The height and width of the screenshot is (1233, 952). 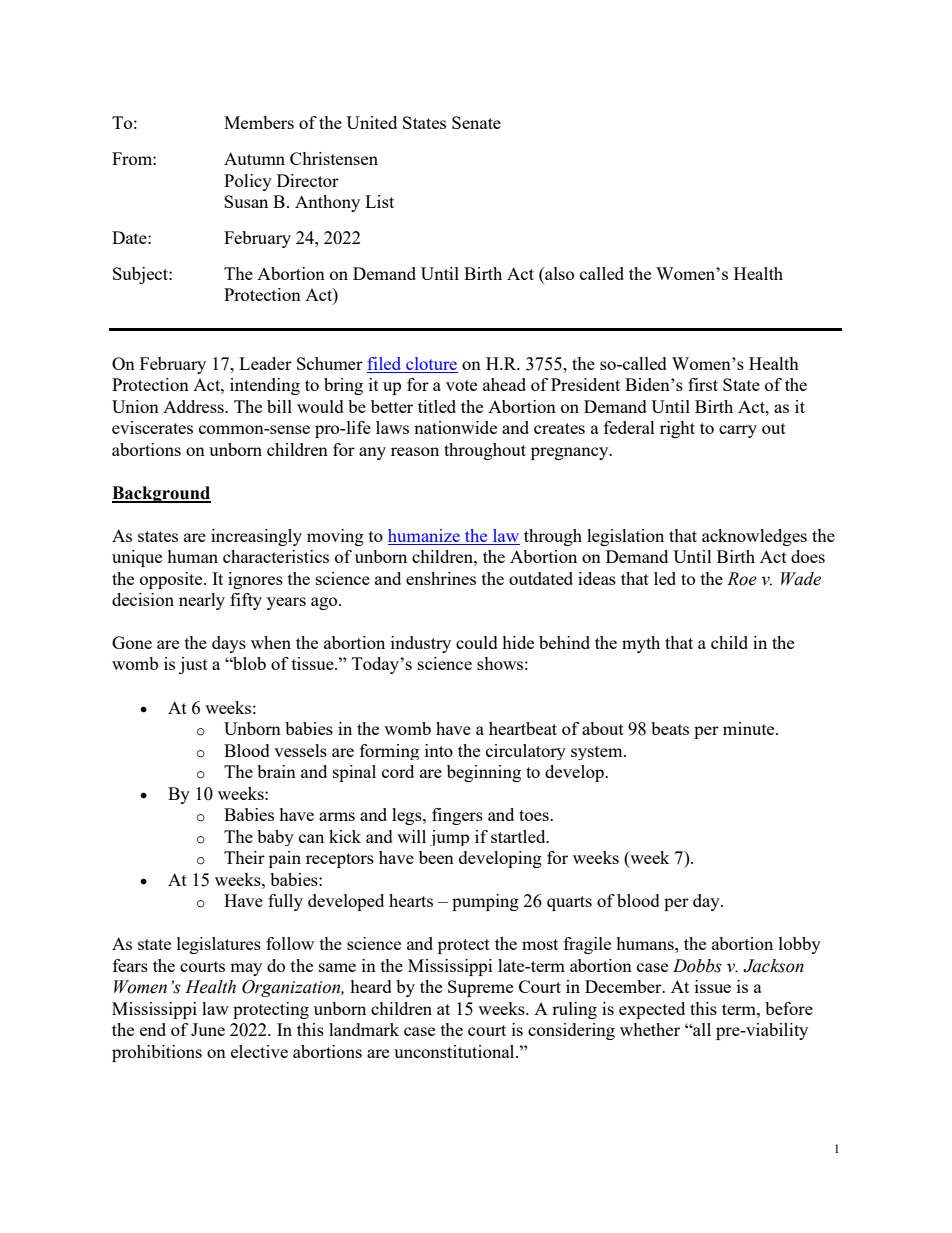 I want to click on also, so click(x=558, y=275).
